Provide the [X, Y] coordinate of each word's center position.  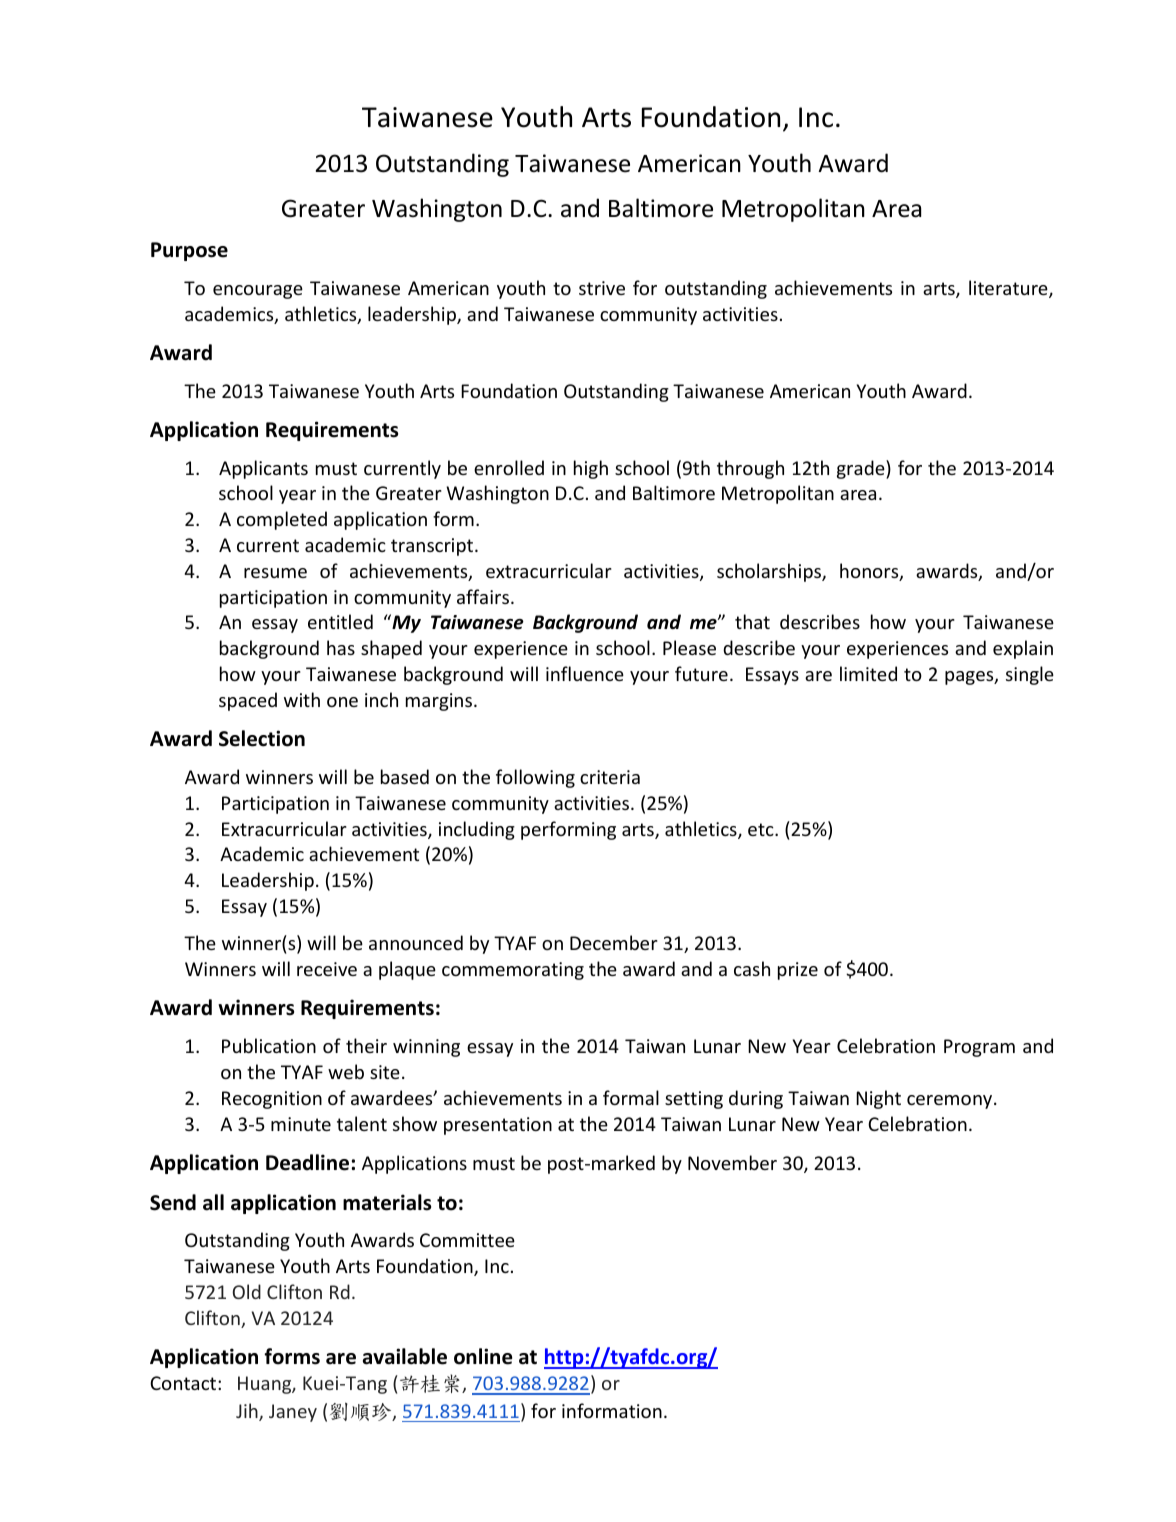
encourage [258, 292]
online [483, 1356]
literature [1009, 289]
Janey [293, 1413]
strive [602, 288]
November [732, 1162]
